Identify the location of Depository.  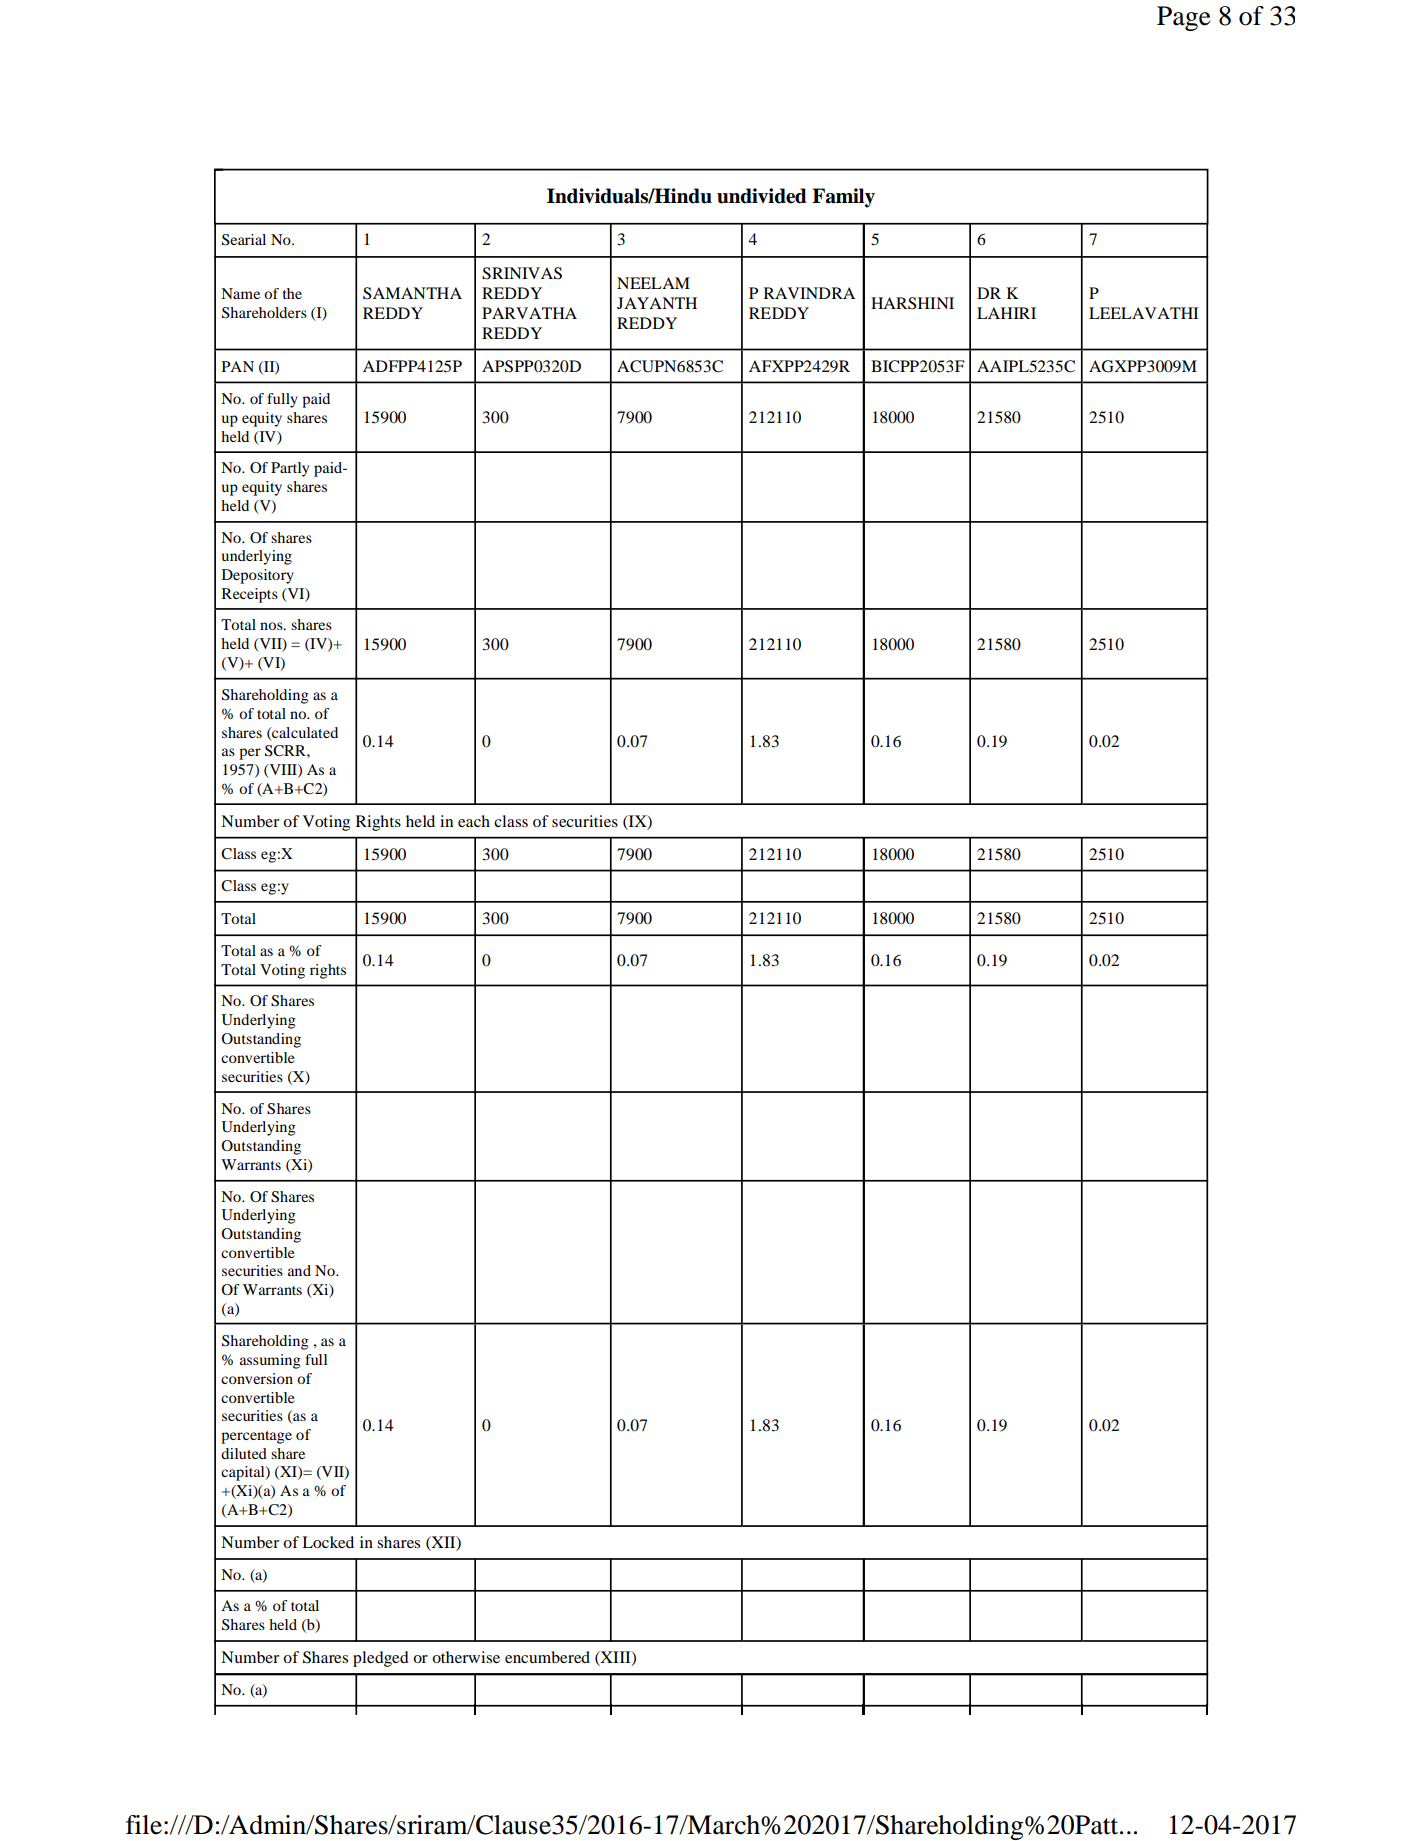
(258, 576).
